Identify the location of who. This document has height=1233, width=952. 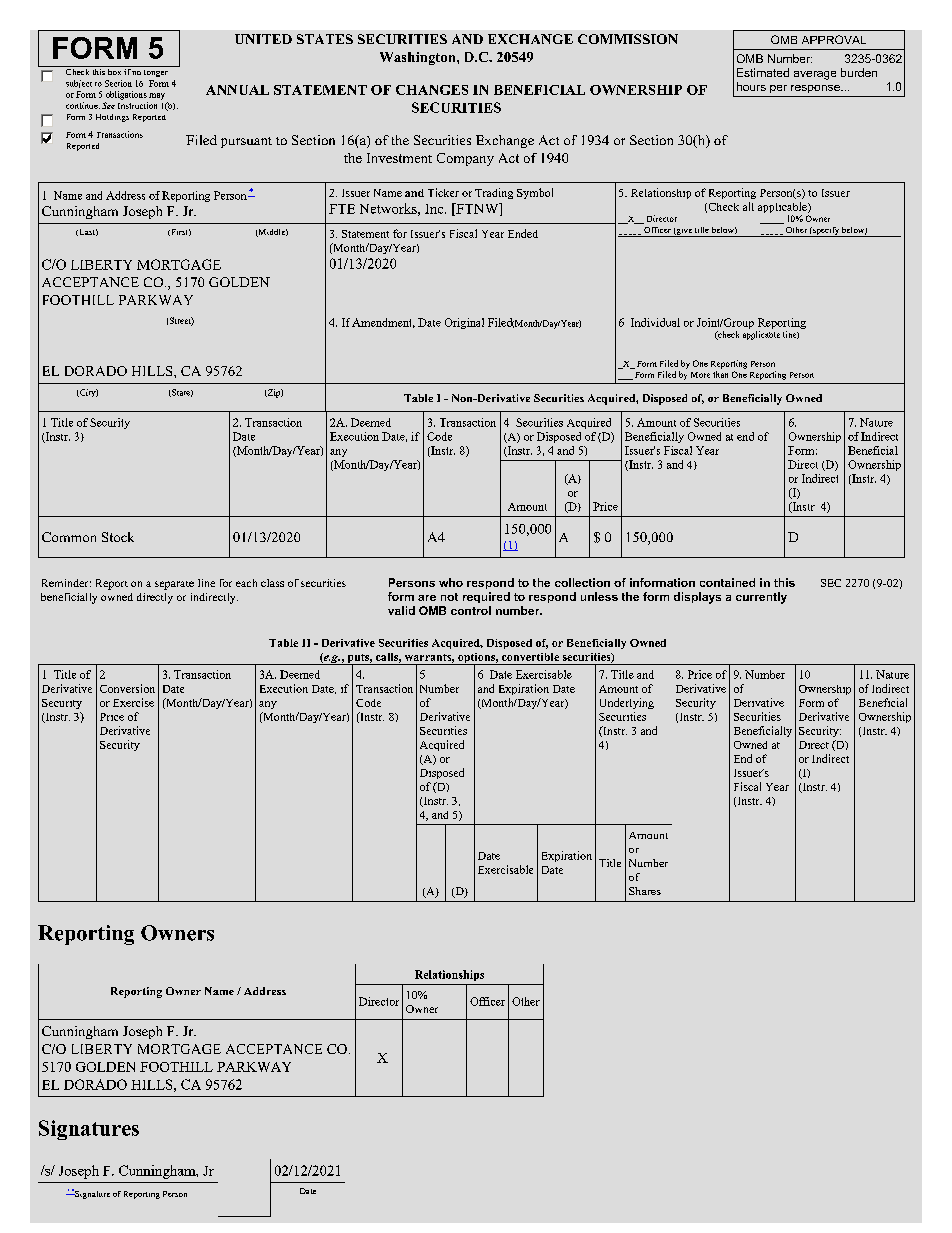
(451, 582).
